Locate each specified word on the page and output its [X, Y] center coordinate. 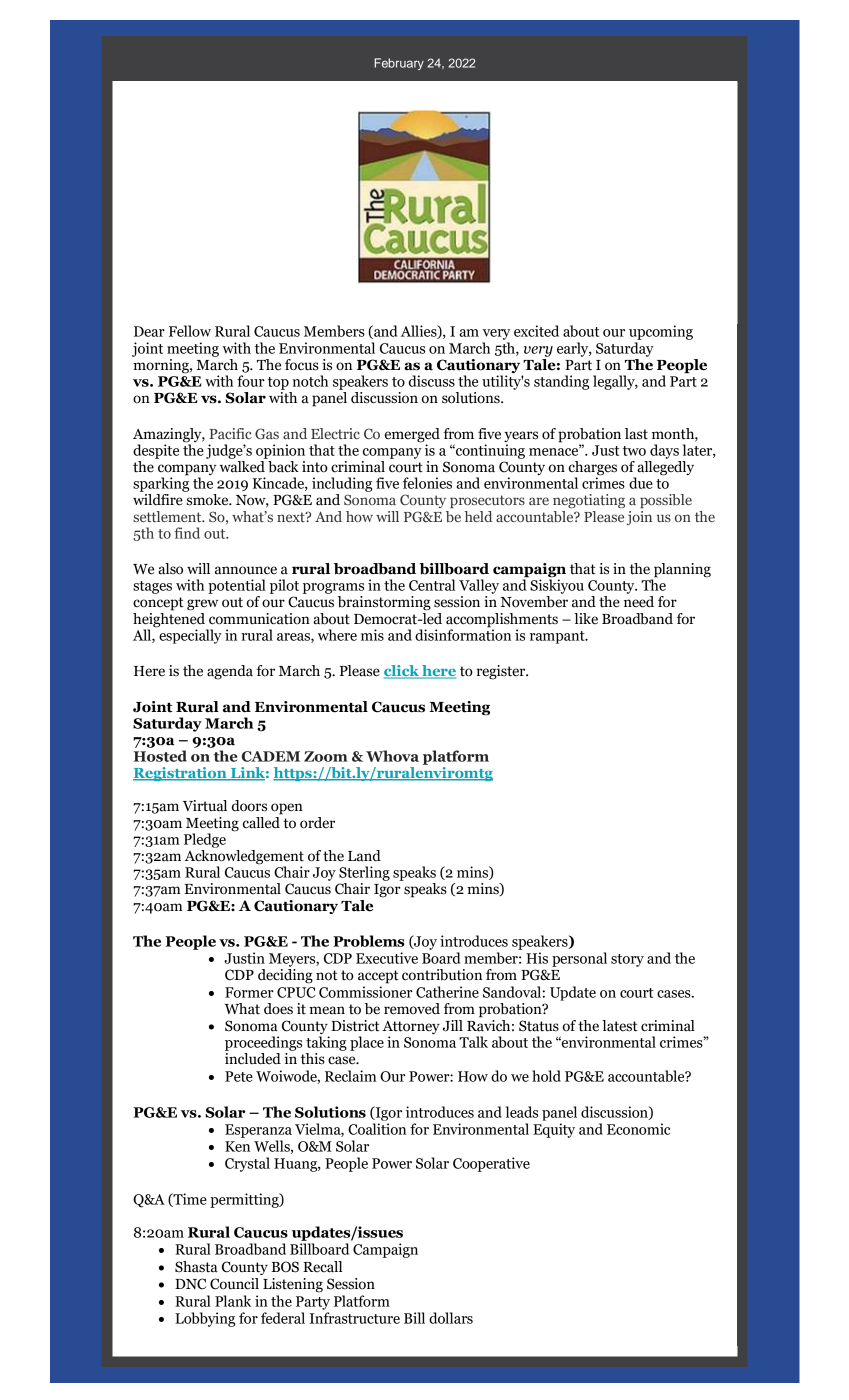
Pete [239, 1076]
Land [364, 856]
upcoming [661, 332]
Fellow [190, 331]
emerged [412, 435]
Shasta [196, 1267]
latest [620, 1026]
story [627, 960]
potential [237, 586]
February [399, 64]
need [639, 602]
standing [561, 382]
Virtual [205, 806]
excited [536, 331]
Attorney [411, 1029]
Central [432, 585]
